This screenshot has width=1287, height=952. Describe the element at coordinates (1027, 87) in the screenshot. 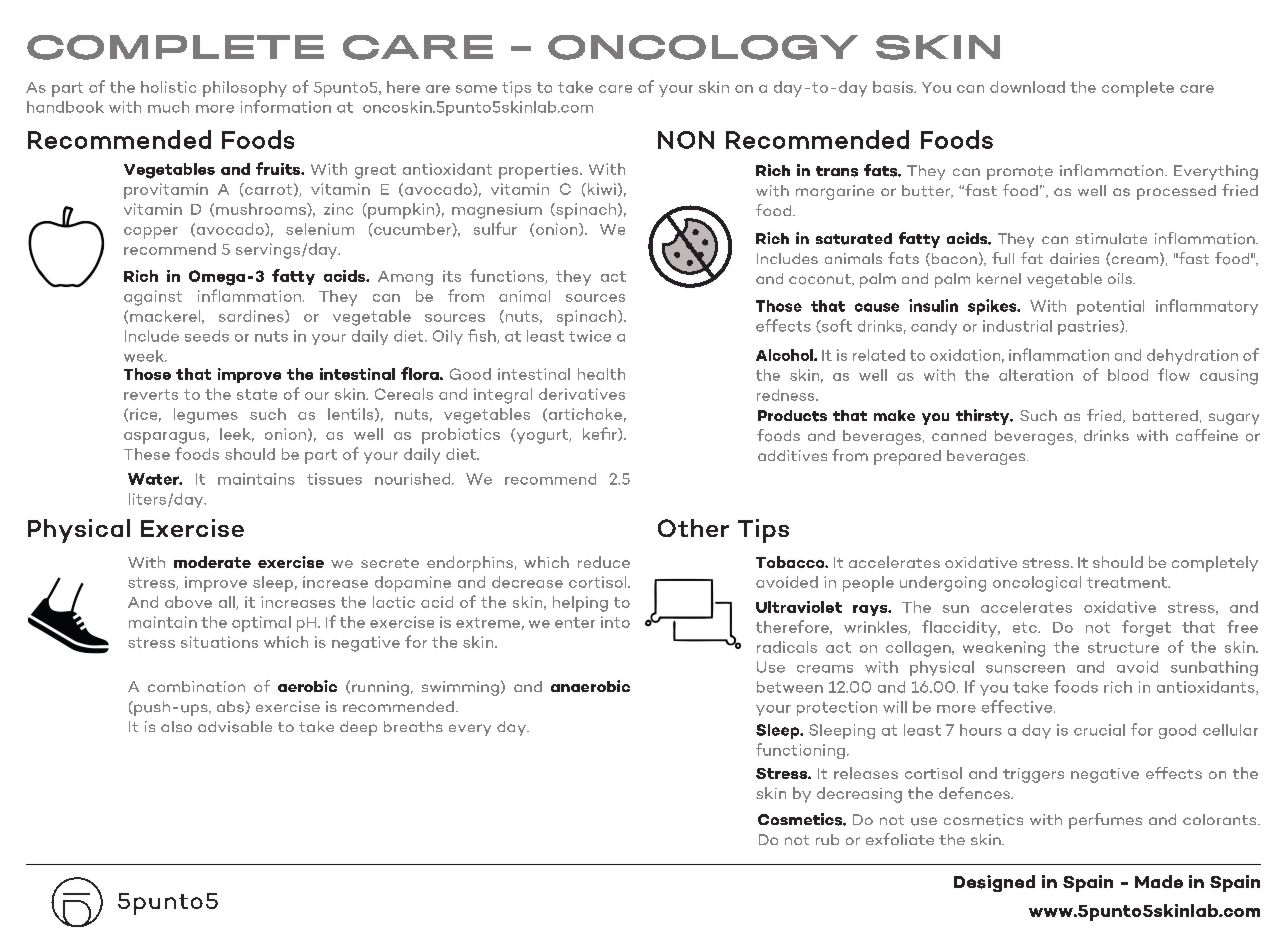

I see `download` at that location.
